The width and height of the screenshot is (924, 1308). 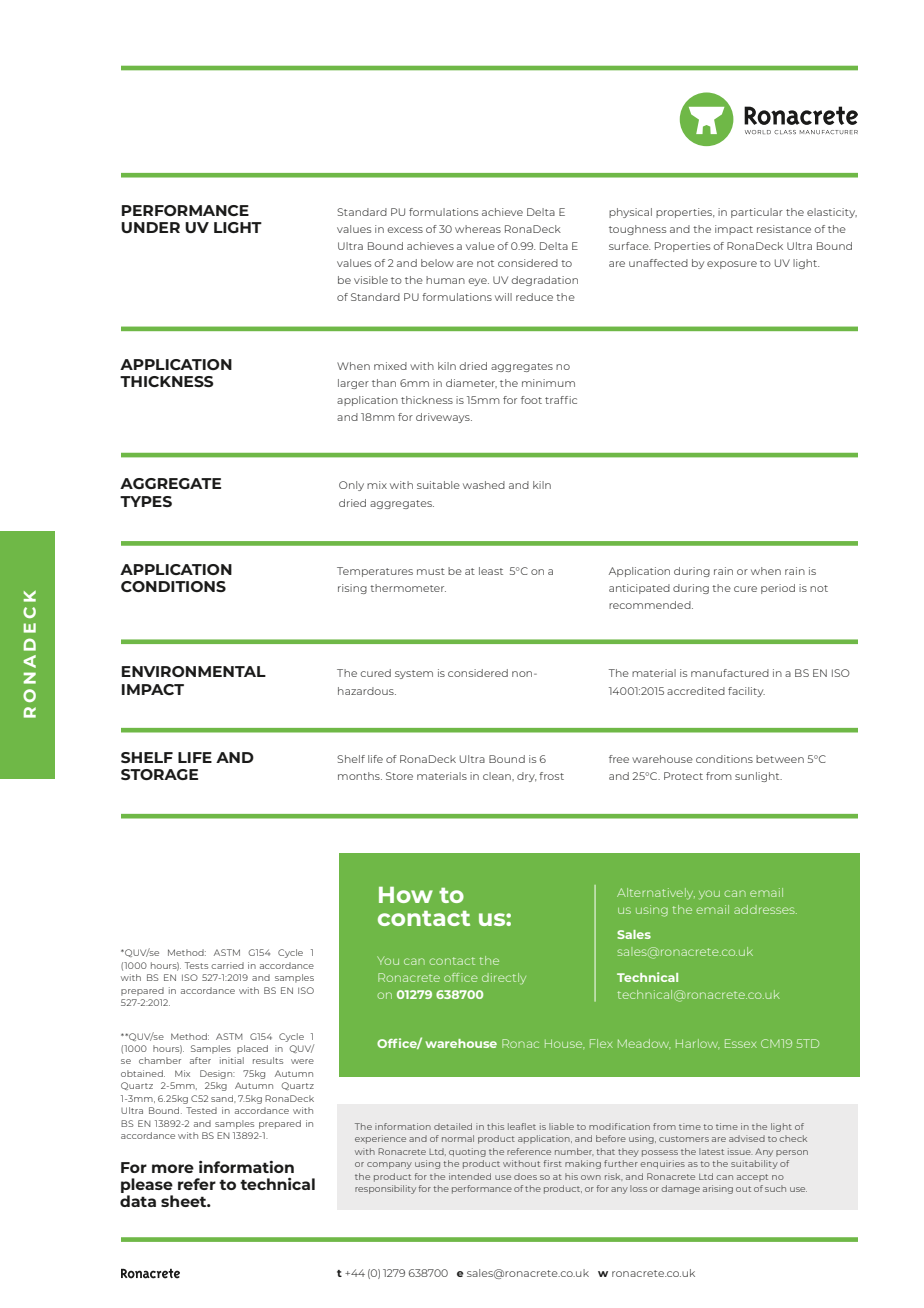 I want to click on STORAGE, so click(x=159, y=774).
